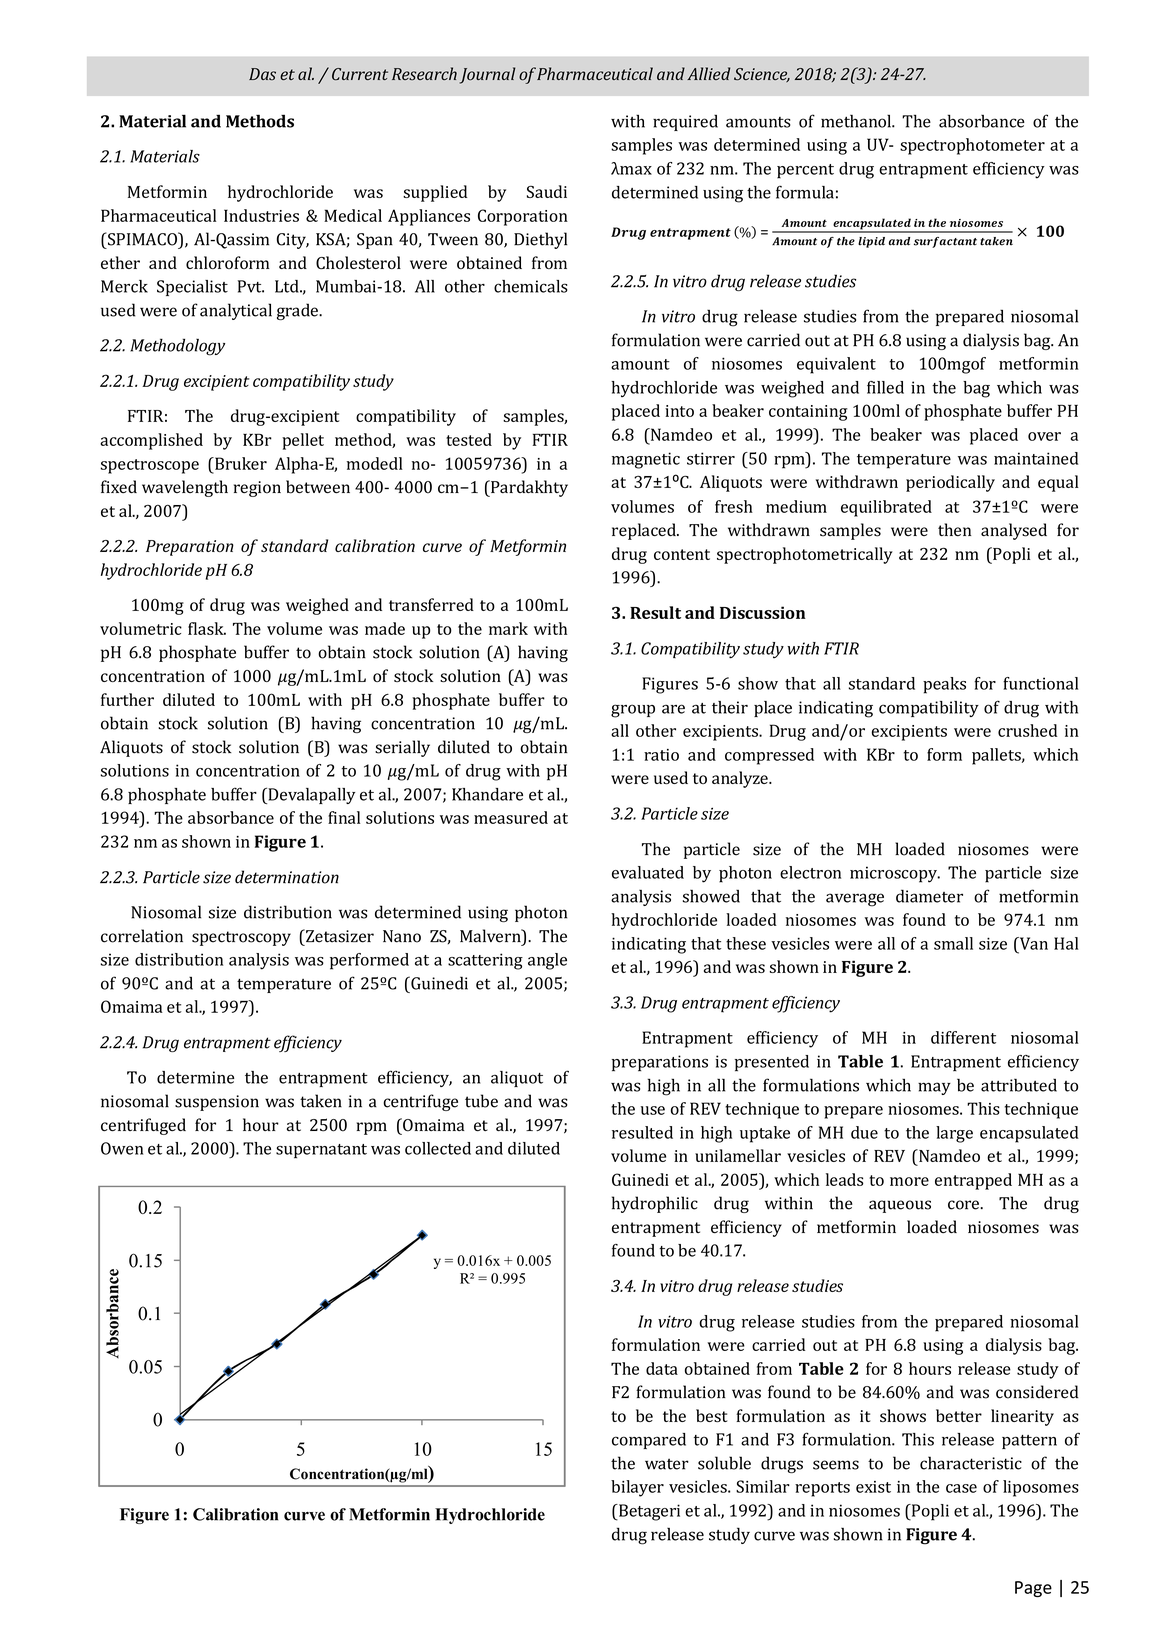 Image resolution: width=1159 pixels, height=1641 pixels. Describe the element at coordinates (667, 1464) in the screenshot. I see `water` at that location.
